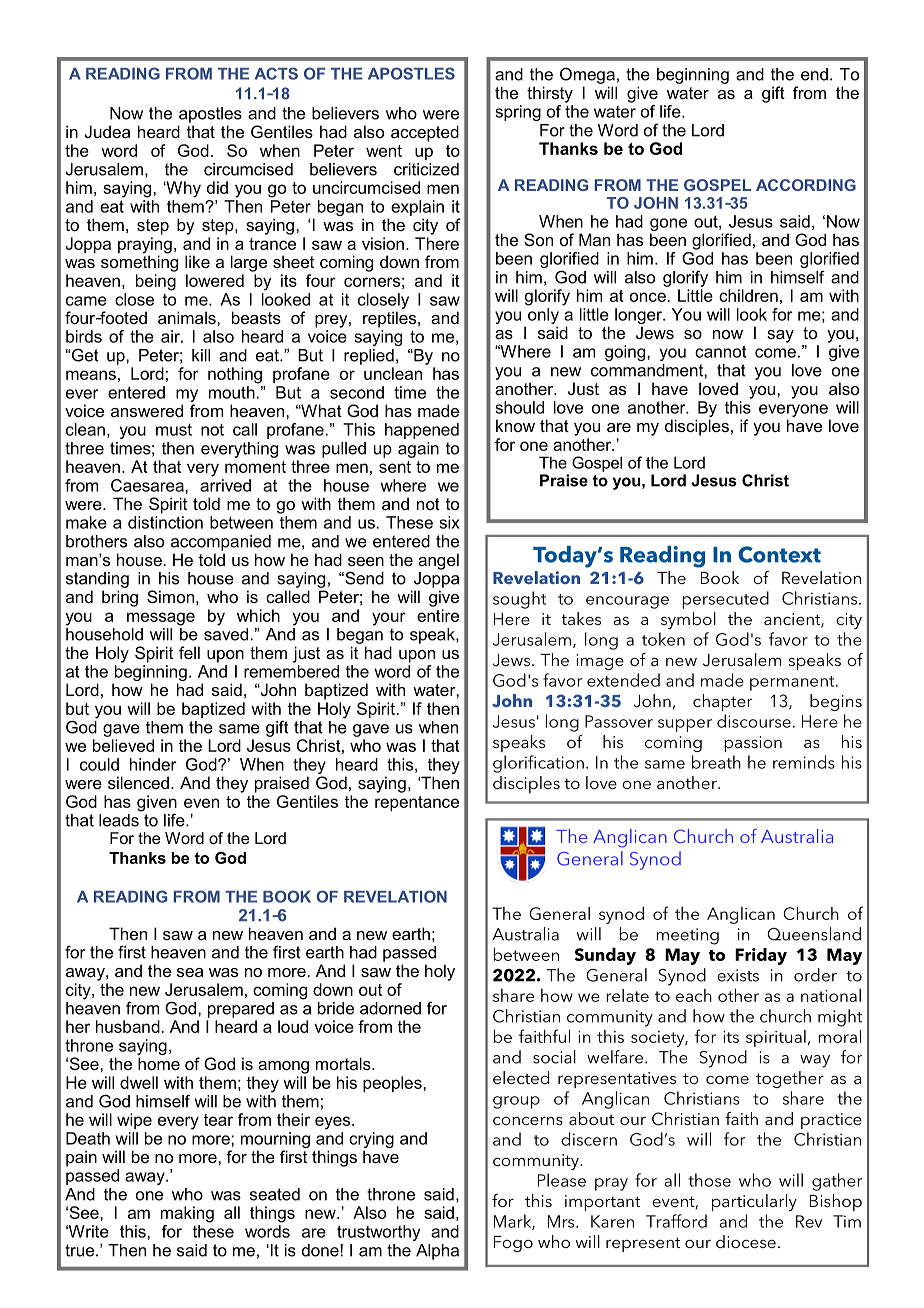 Image resolution: width=924 pixels, height=1308 pixels. What do you see at coordinates (417, 803) in the screenshot?
I see `repentance` at bounding box center [417, 803].
